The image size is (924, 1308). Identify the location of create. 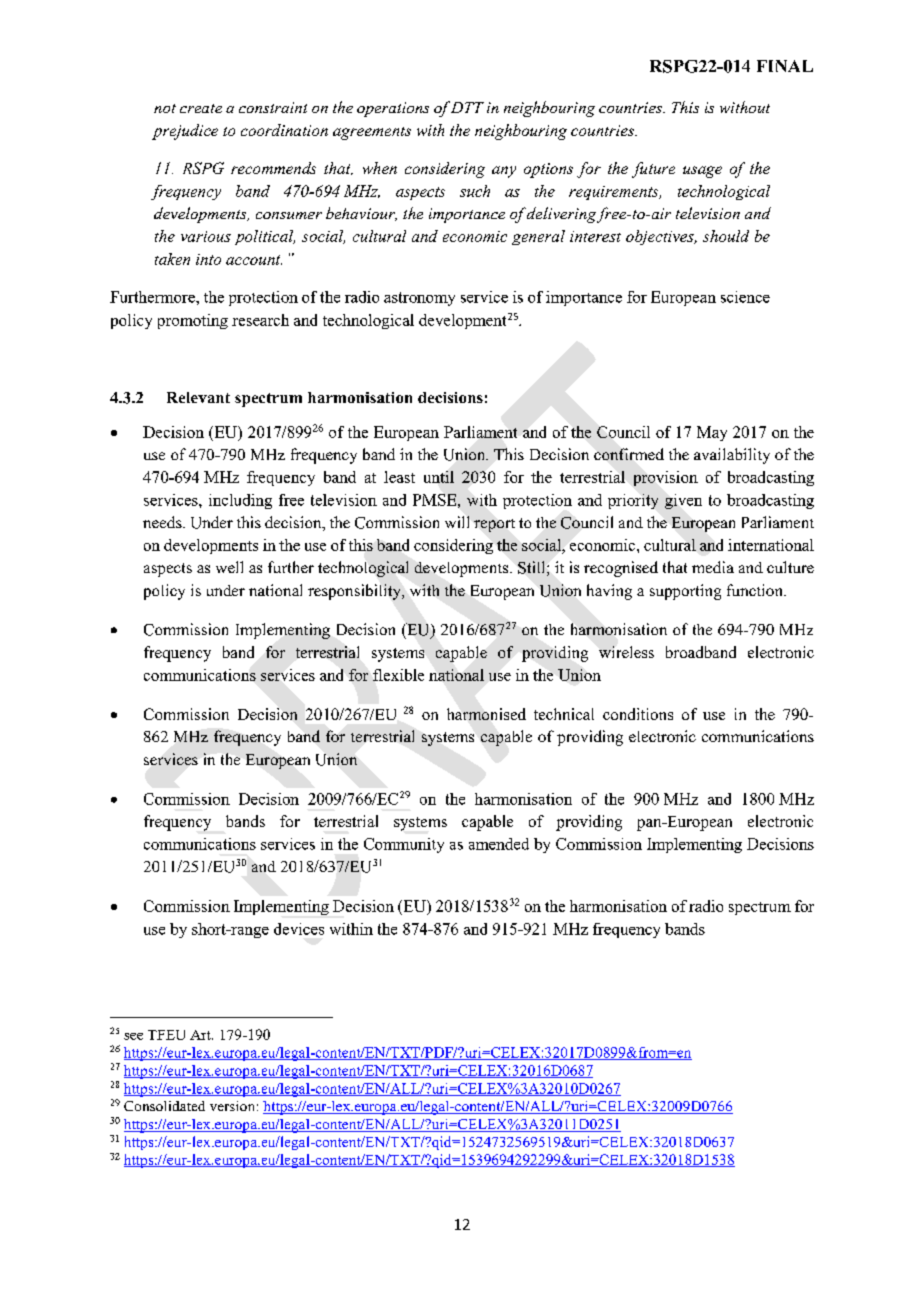
(201, 108).
